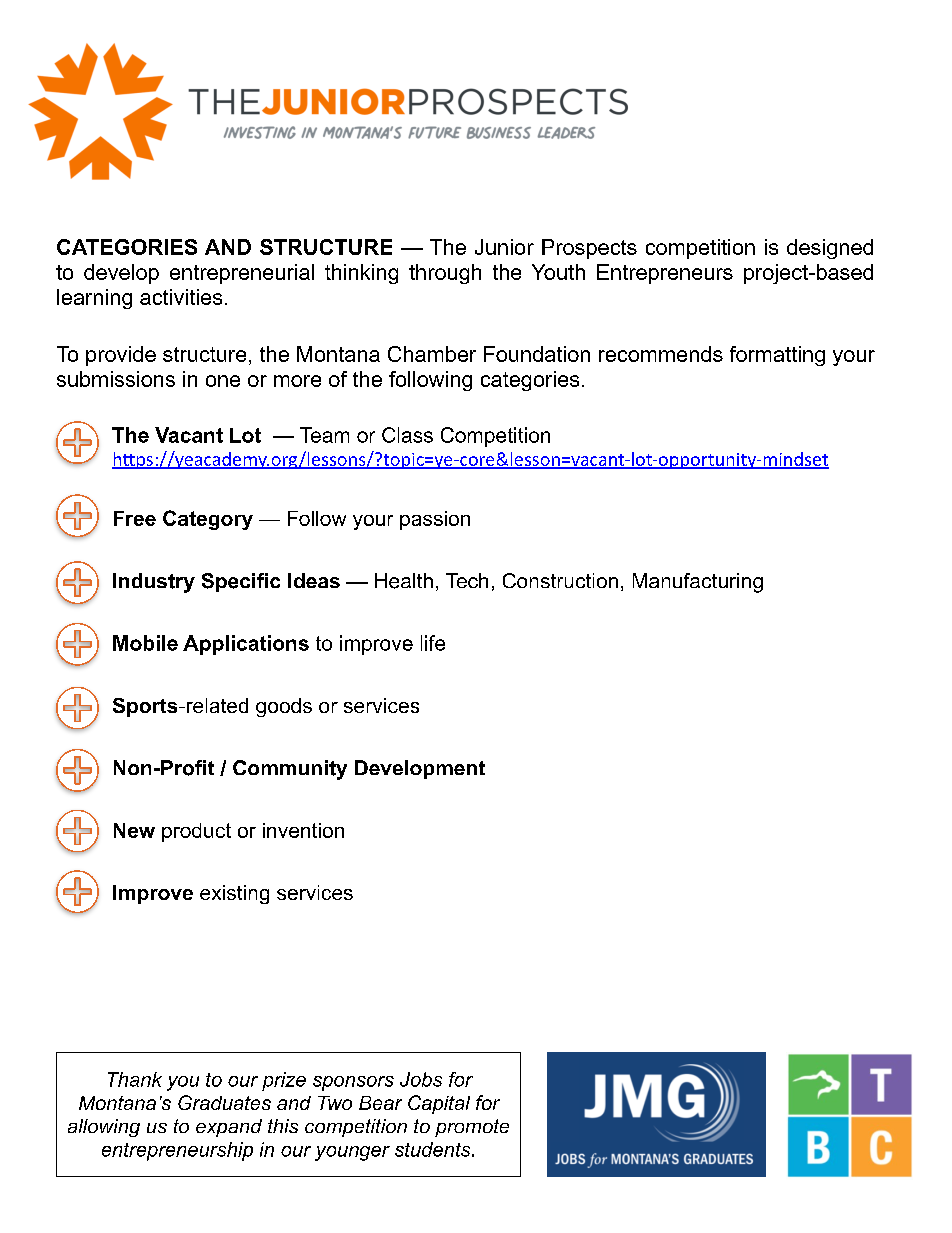 This document has width=952, height=1233. Describe the element at coordinates (439, 1104) in the document. I see `Capital` at that location.
